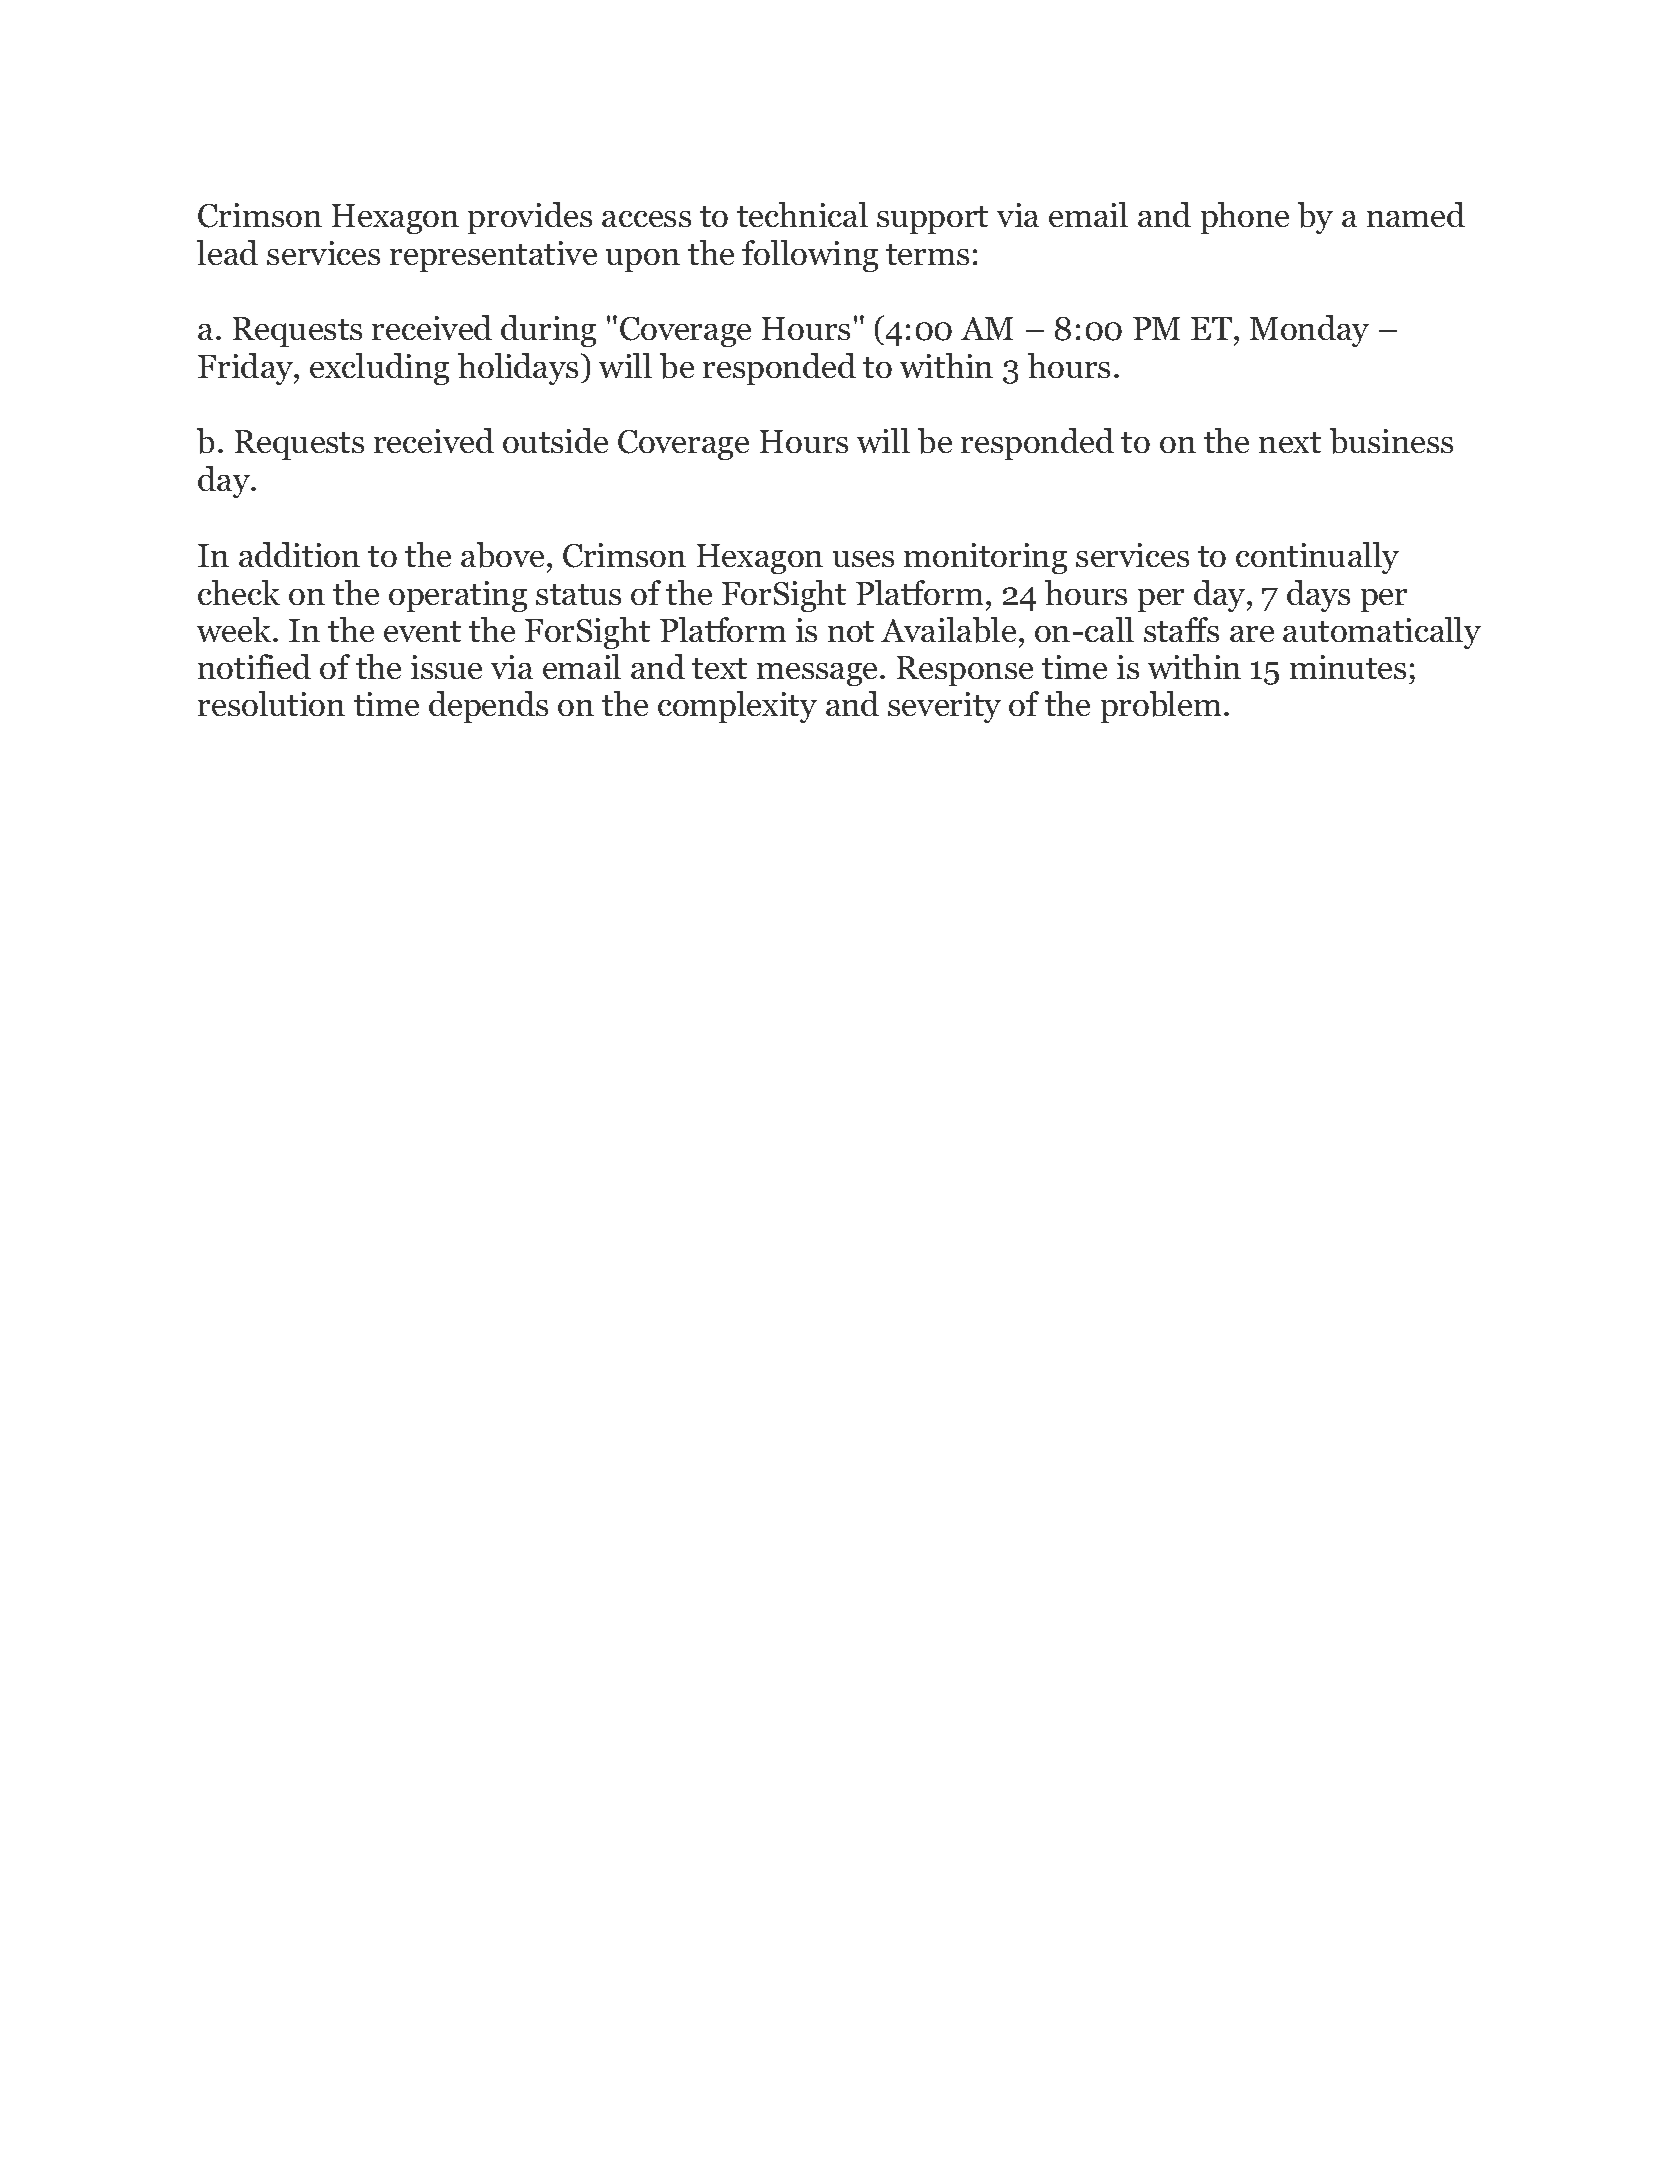 This screenshot has width=1680, height=2175. I want to click on uses, so click(863, 559).
